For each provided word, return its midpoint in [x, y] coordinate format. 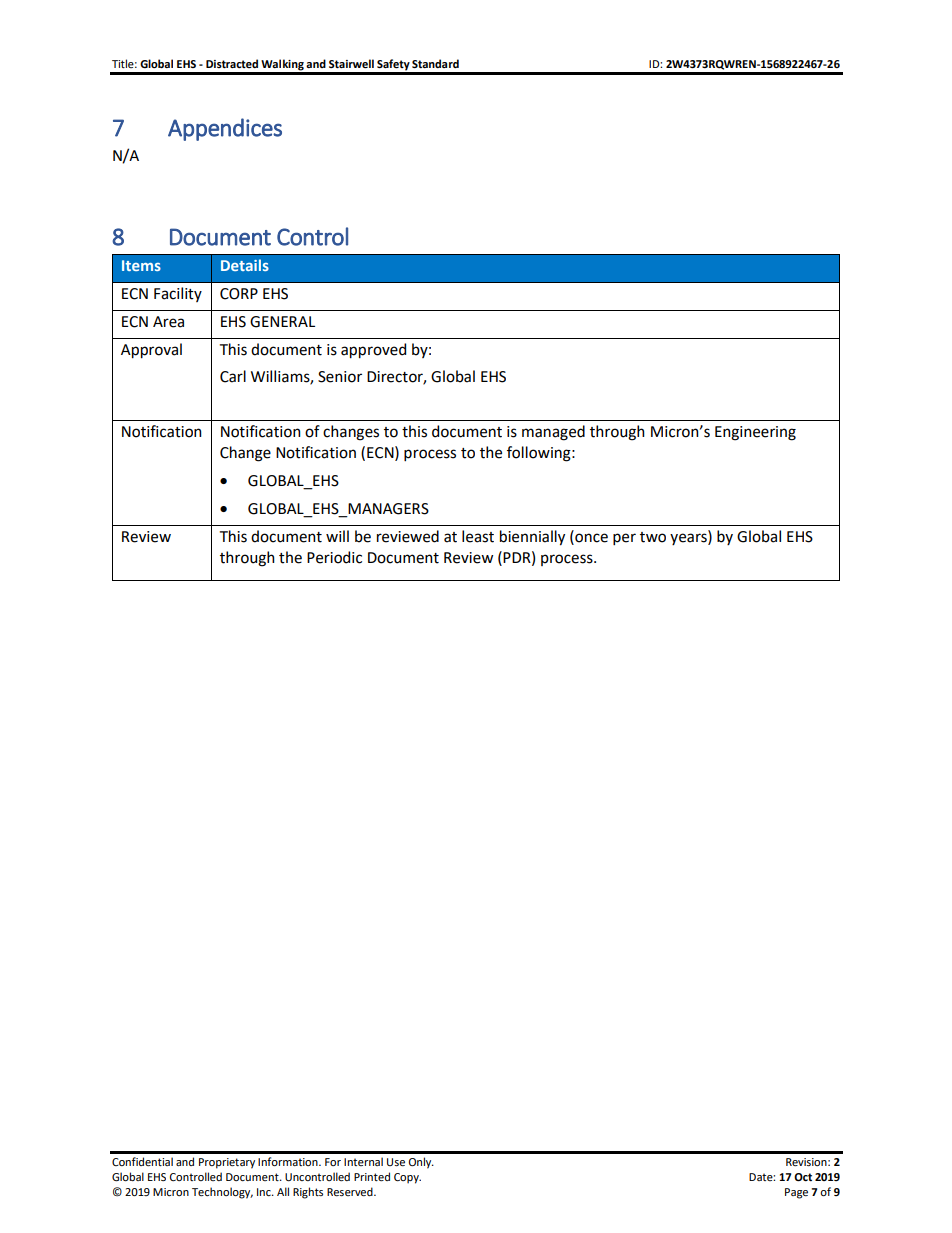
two [653, 537]
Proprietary [227, 1163]
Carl [233, 376]
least [478, 536]
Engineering [755, 433]
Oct [803, 1177]
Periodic [334, 557]
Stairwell [351, 63]
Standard [435, 63]
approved [373, 351]
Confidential [142, 1161]
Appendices [225, 129]
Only [421, 1163]
